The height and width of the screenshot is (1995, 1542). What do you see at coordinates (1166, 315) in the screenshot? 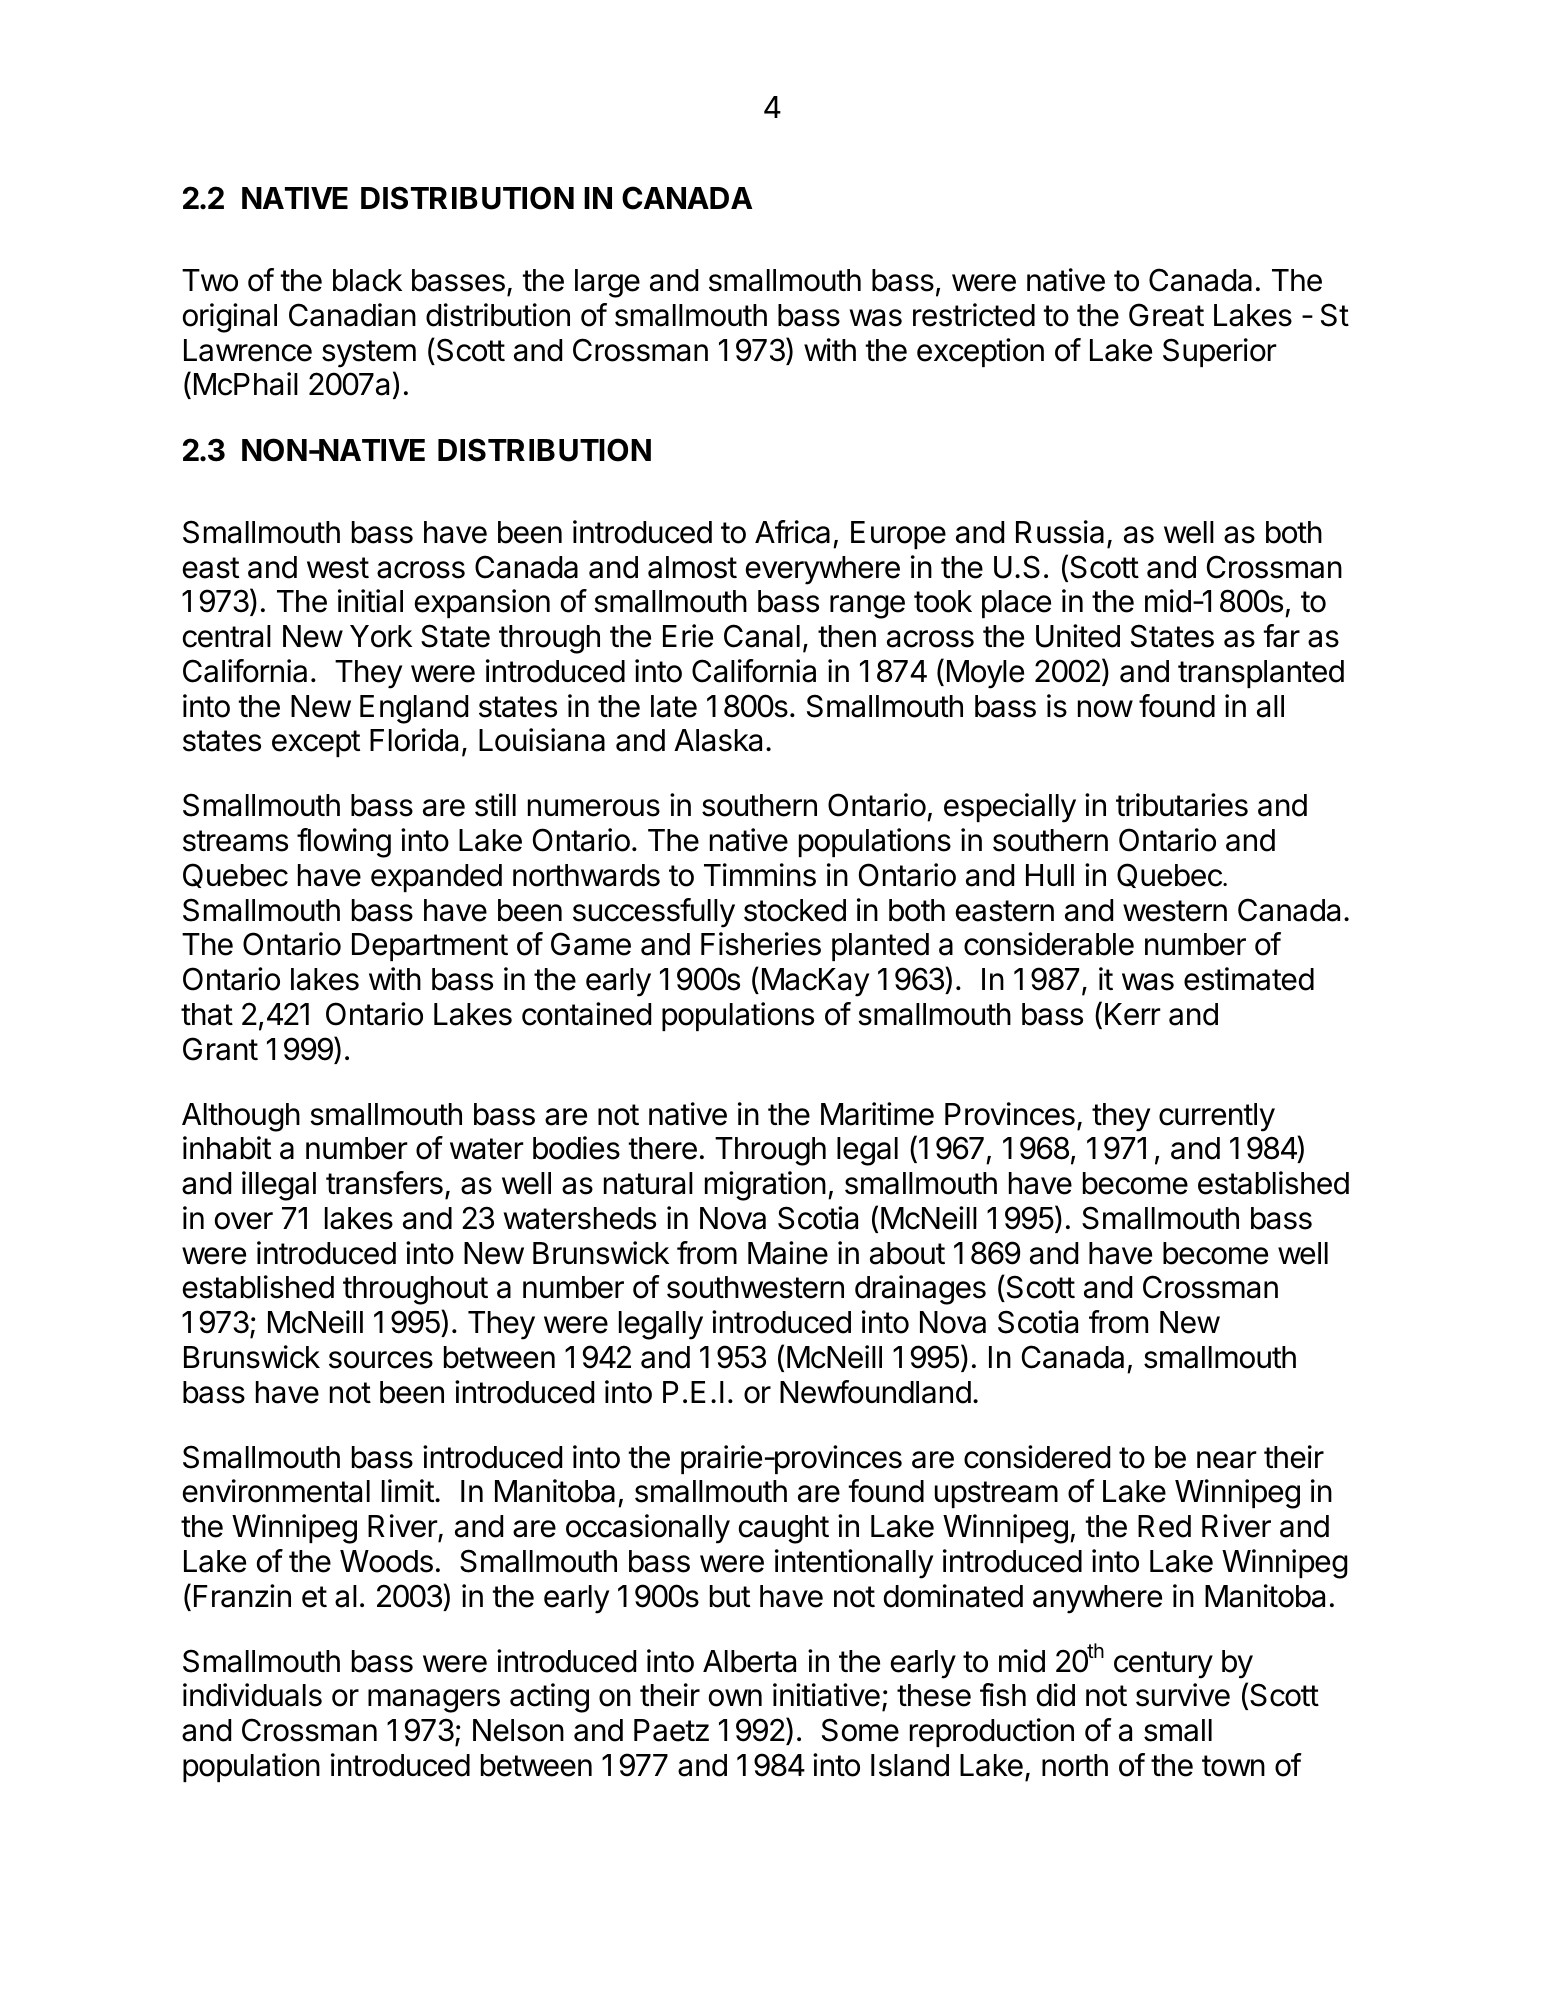
I see `Great` at bounding box center [1166, 315].
